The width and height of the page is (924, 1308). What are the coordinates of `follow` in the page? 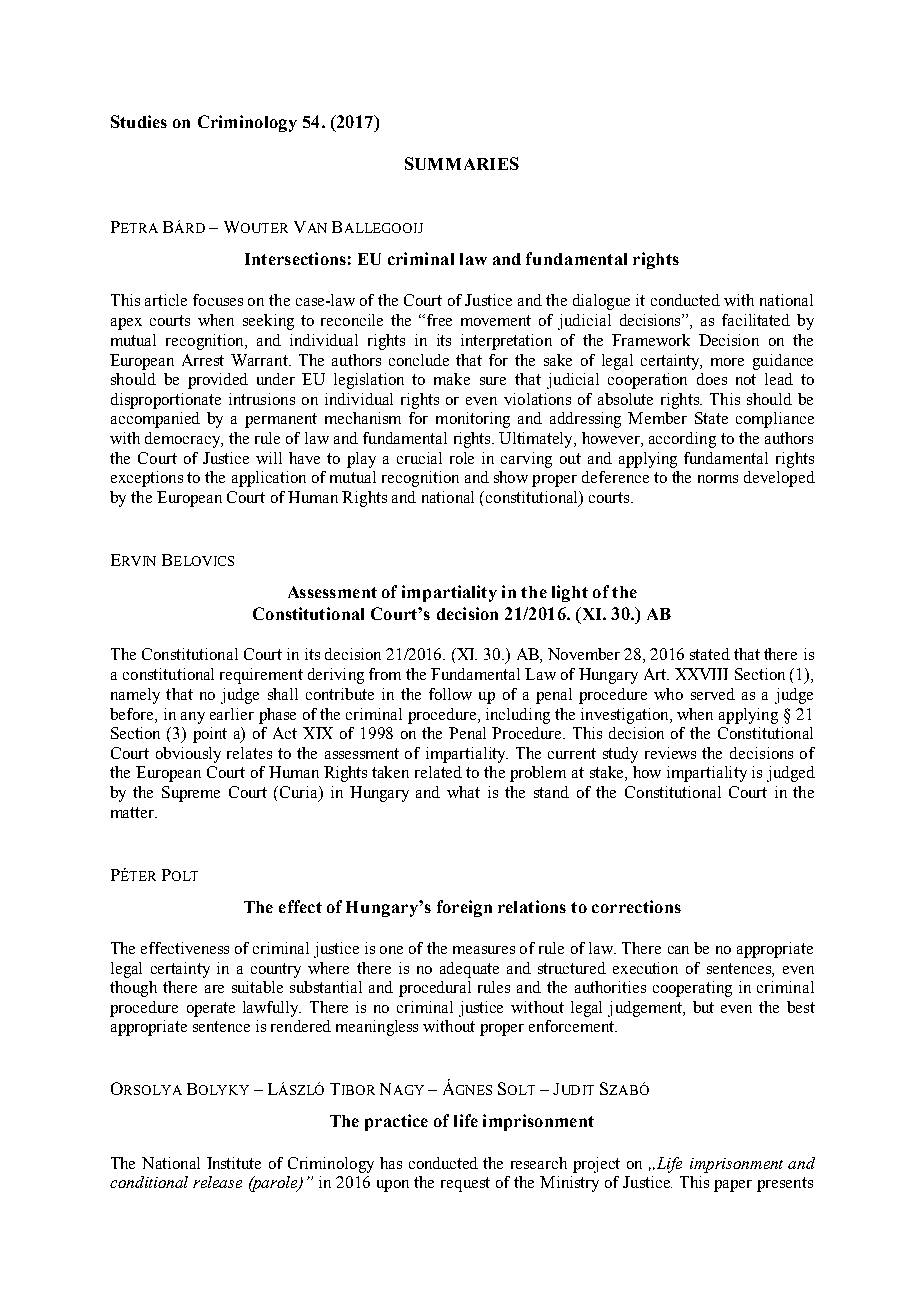 It's located at (450, 694).
